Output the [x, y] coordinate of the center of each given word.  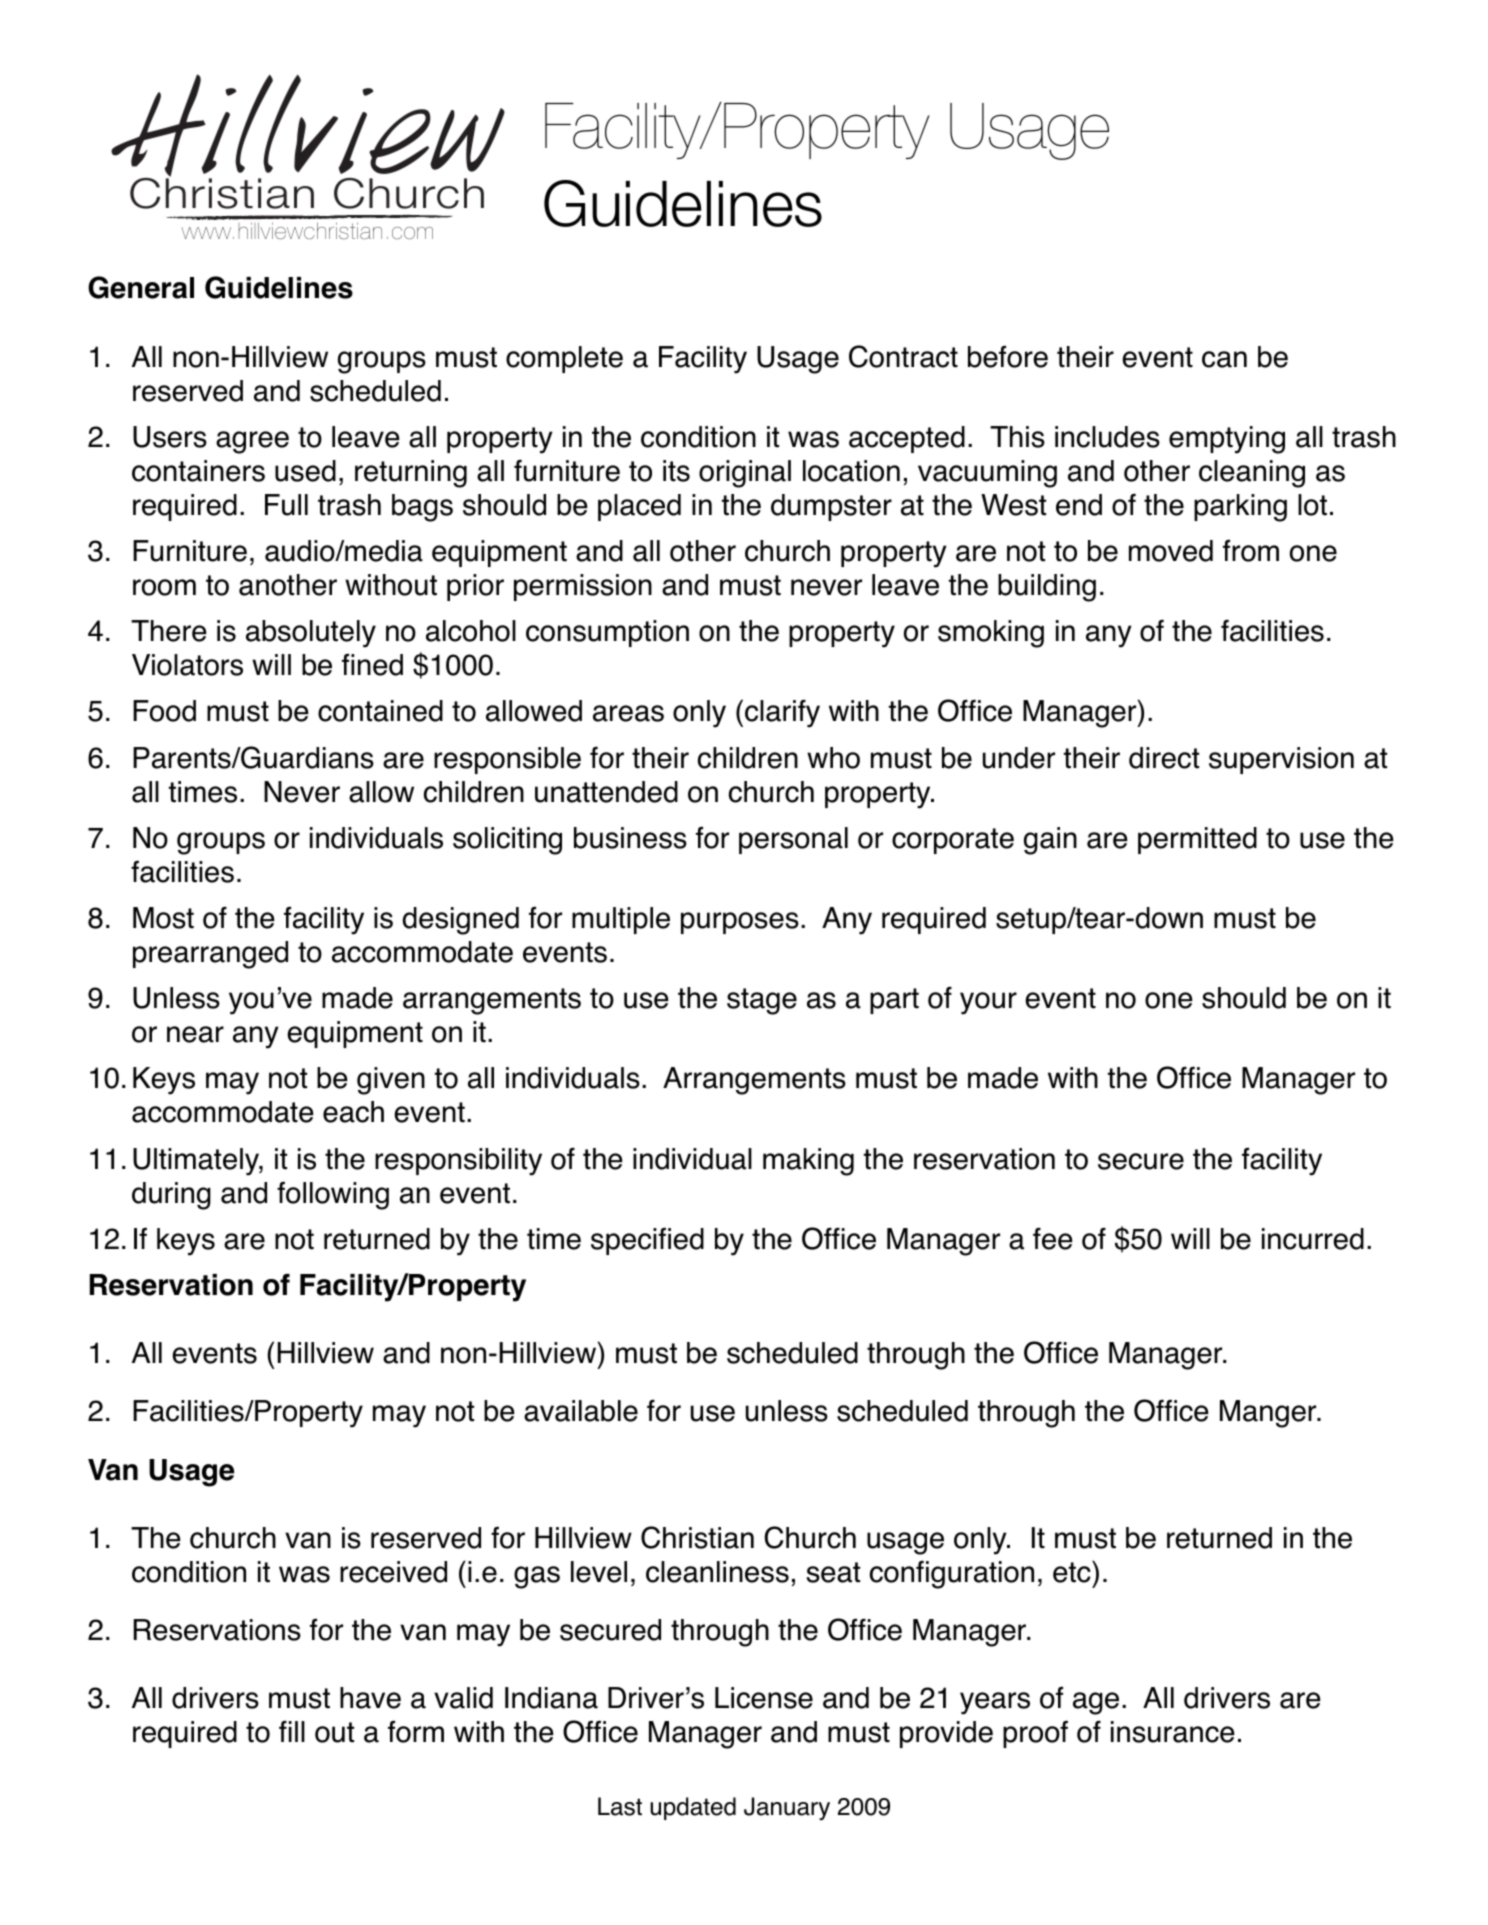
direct [1164, 758]
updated [693, 1808]
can [1224, 359]
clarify [782, 713]
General [141, 287]
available [581, 1411]
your [988, 1003]
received [393, 1572]
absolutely [311, 634]
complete [564, 359]
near [195, 1034]
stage [762, 1001]
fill [292, 1731]
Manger [1269, 1414]
